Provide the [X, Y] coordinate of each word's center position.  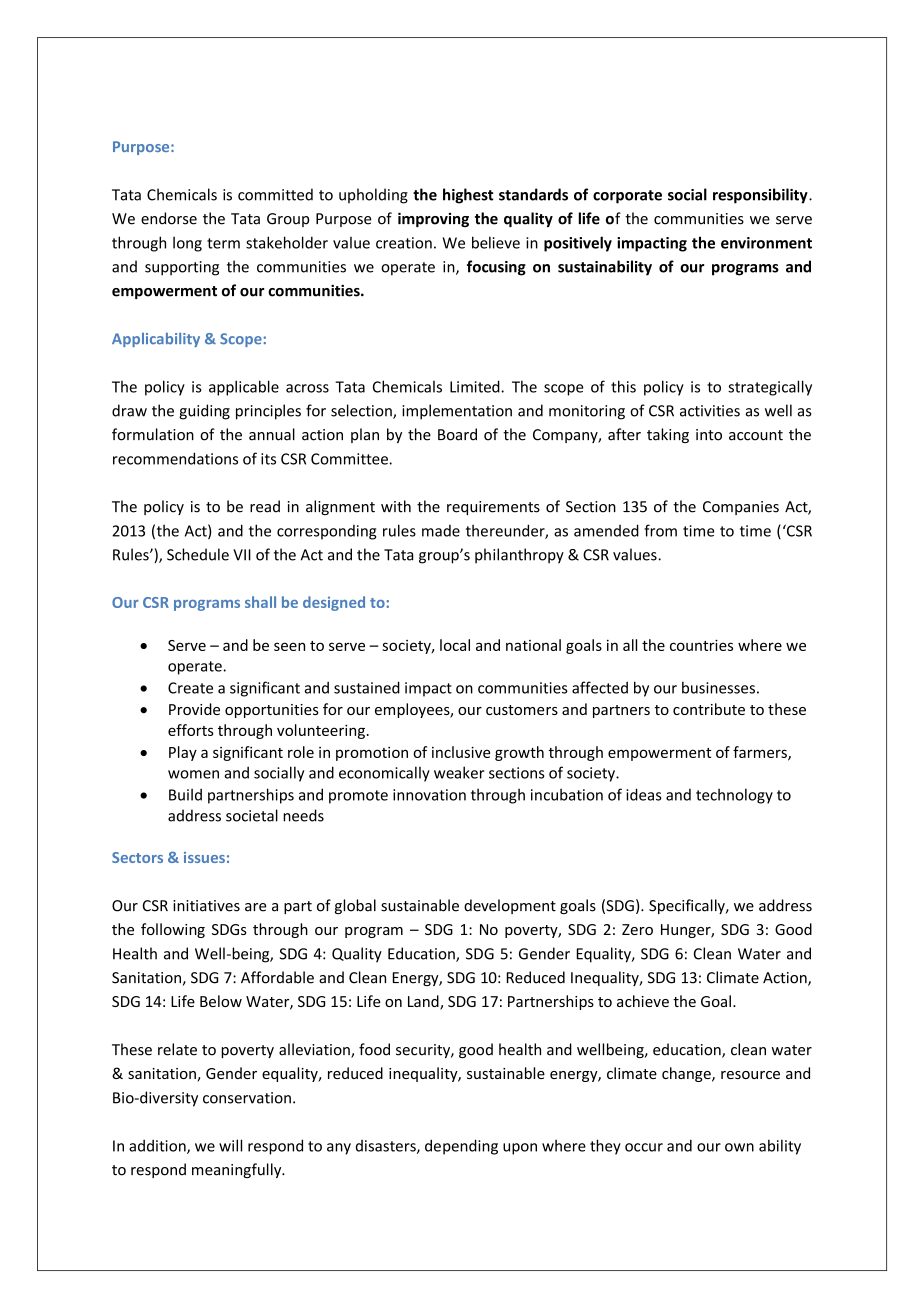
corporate [627, 197]
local [455, 645]
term [223, 243]
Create [190, 688]
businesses [718, 687]
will [230, 1145]
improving [433, 219]
